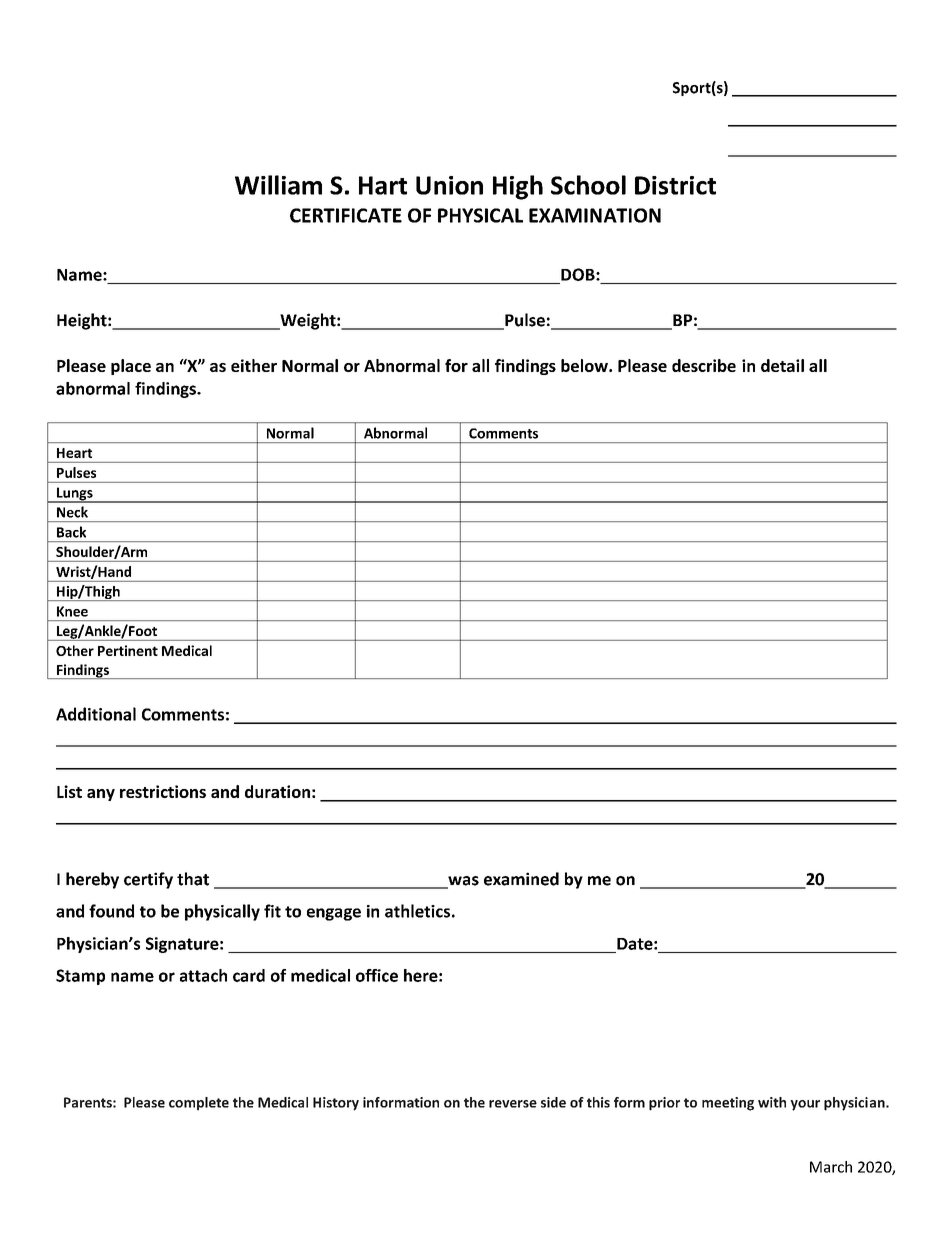  I want to click on with, so click(772, 1102).
